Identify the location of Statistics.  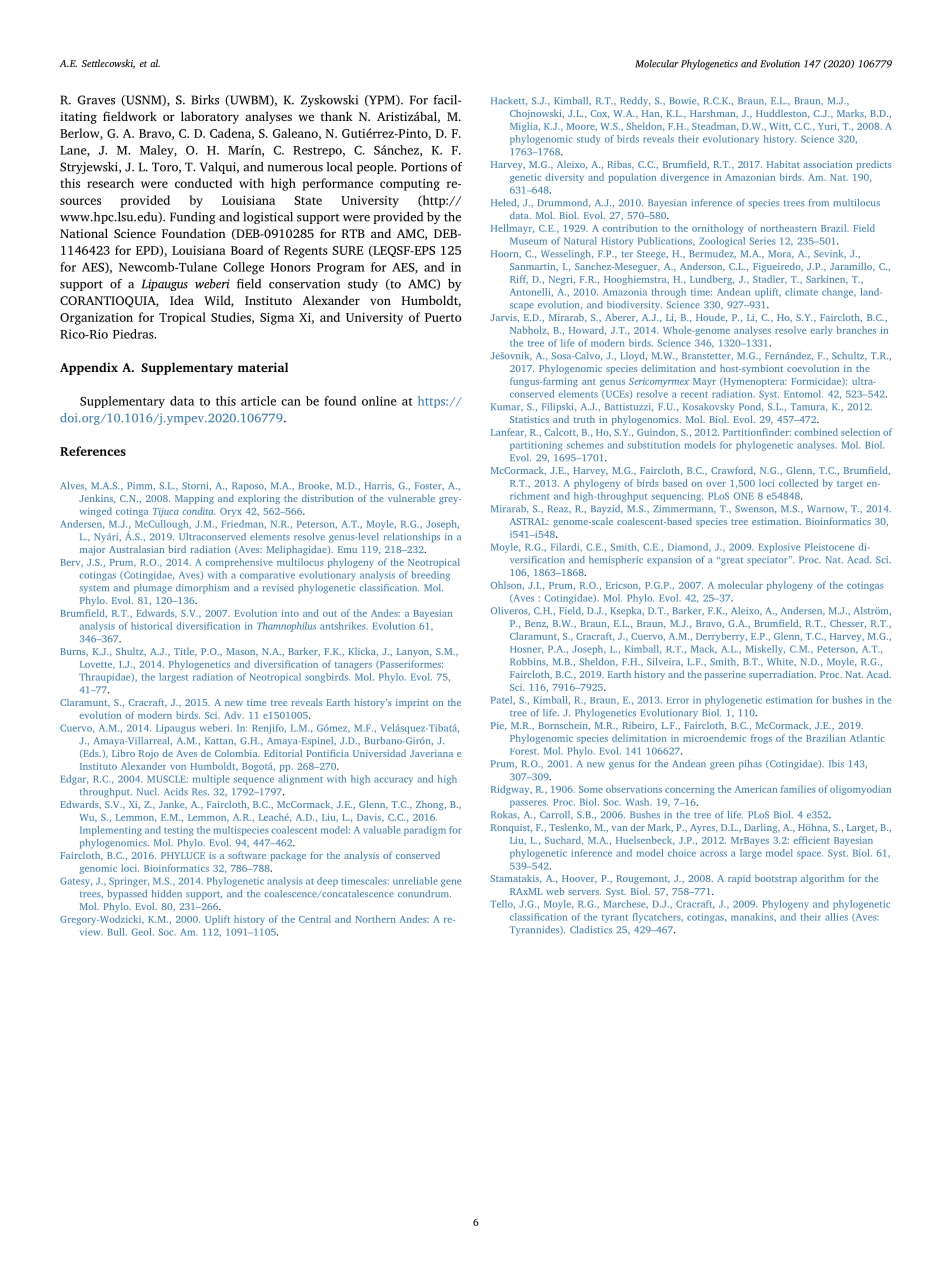
(529, 419).
